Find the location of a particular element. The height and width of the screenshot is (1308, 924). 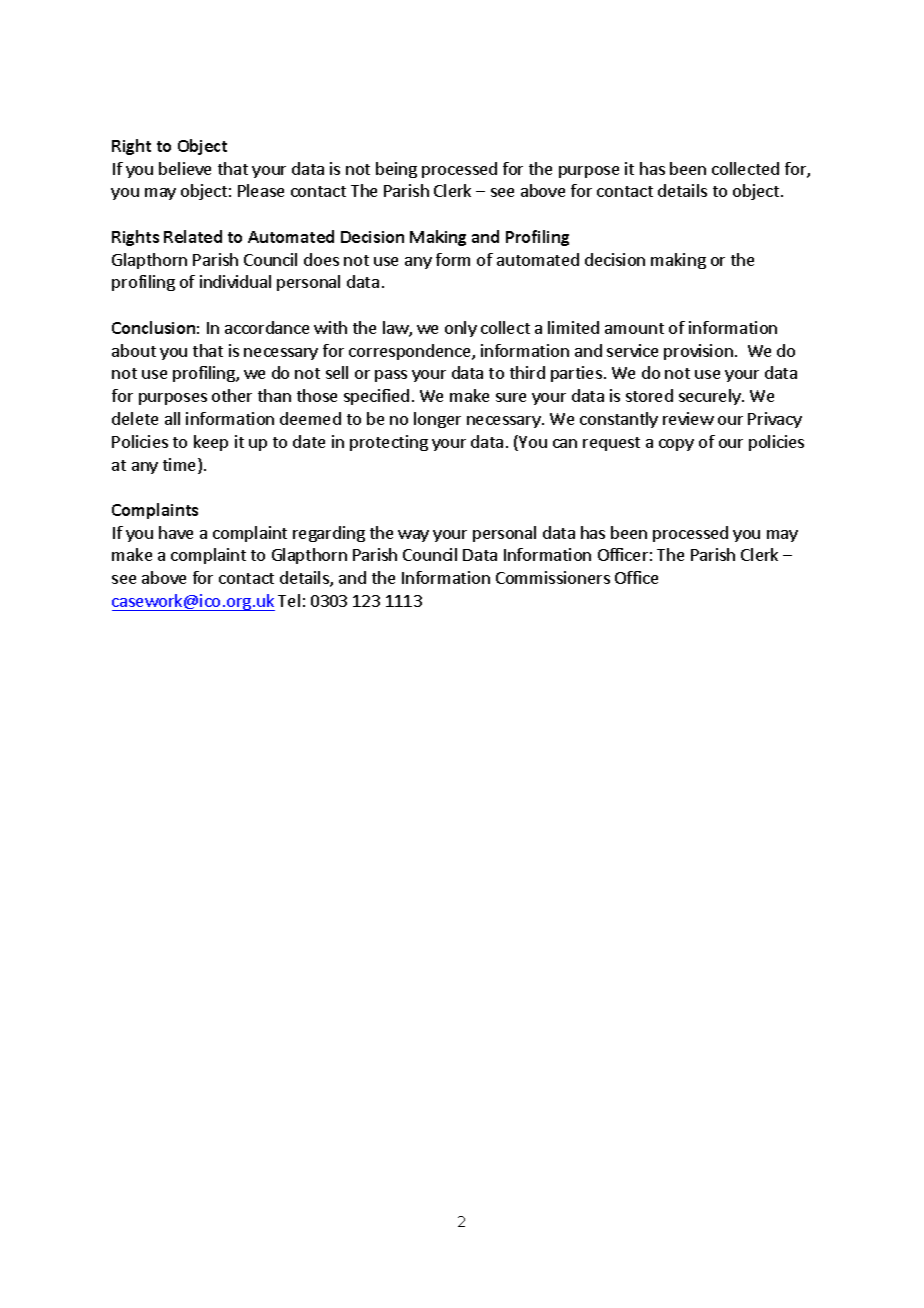

believe is located at coordinates (185, 168).
